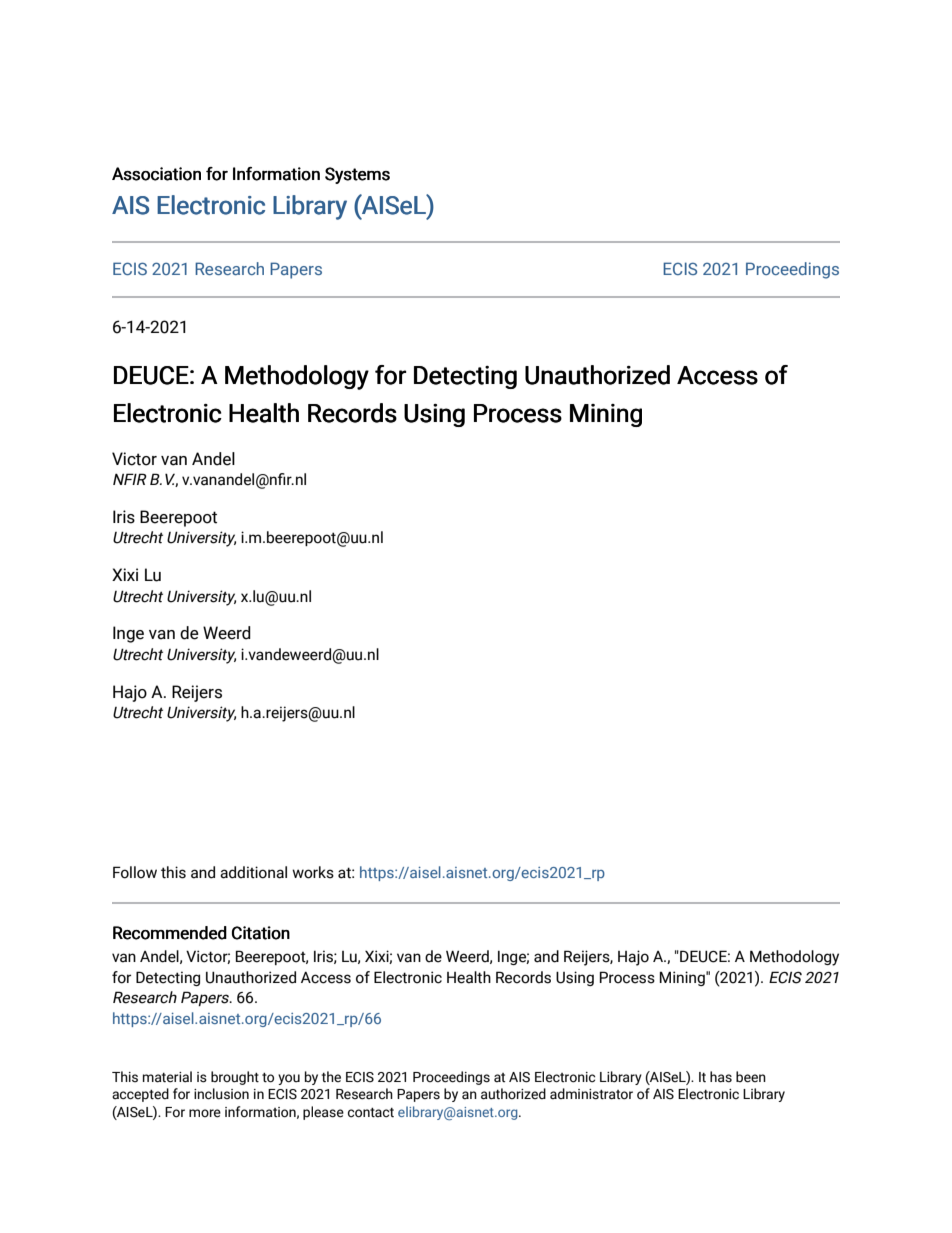 This page has height=1233, width=952. What do you see at coordinates (357, 175) in the page?
I see `Systems` at bounding box center [357, 175].
